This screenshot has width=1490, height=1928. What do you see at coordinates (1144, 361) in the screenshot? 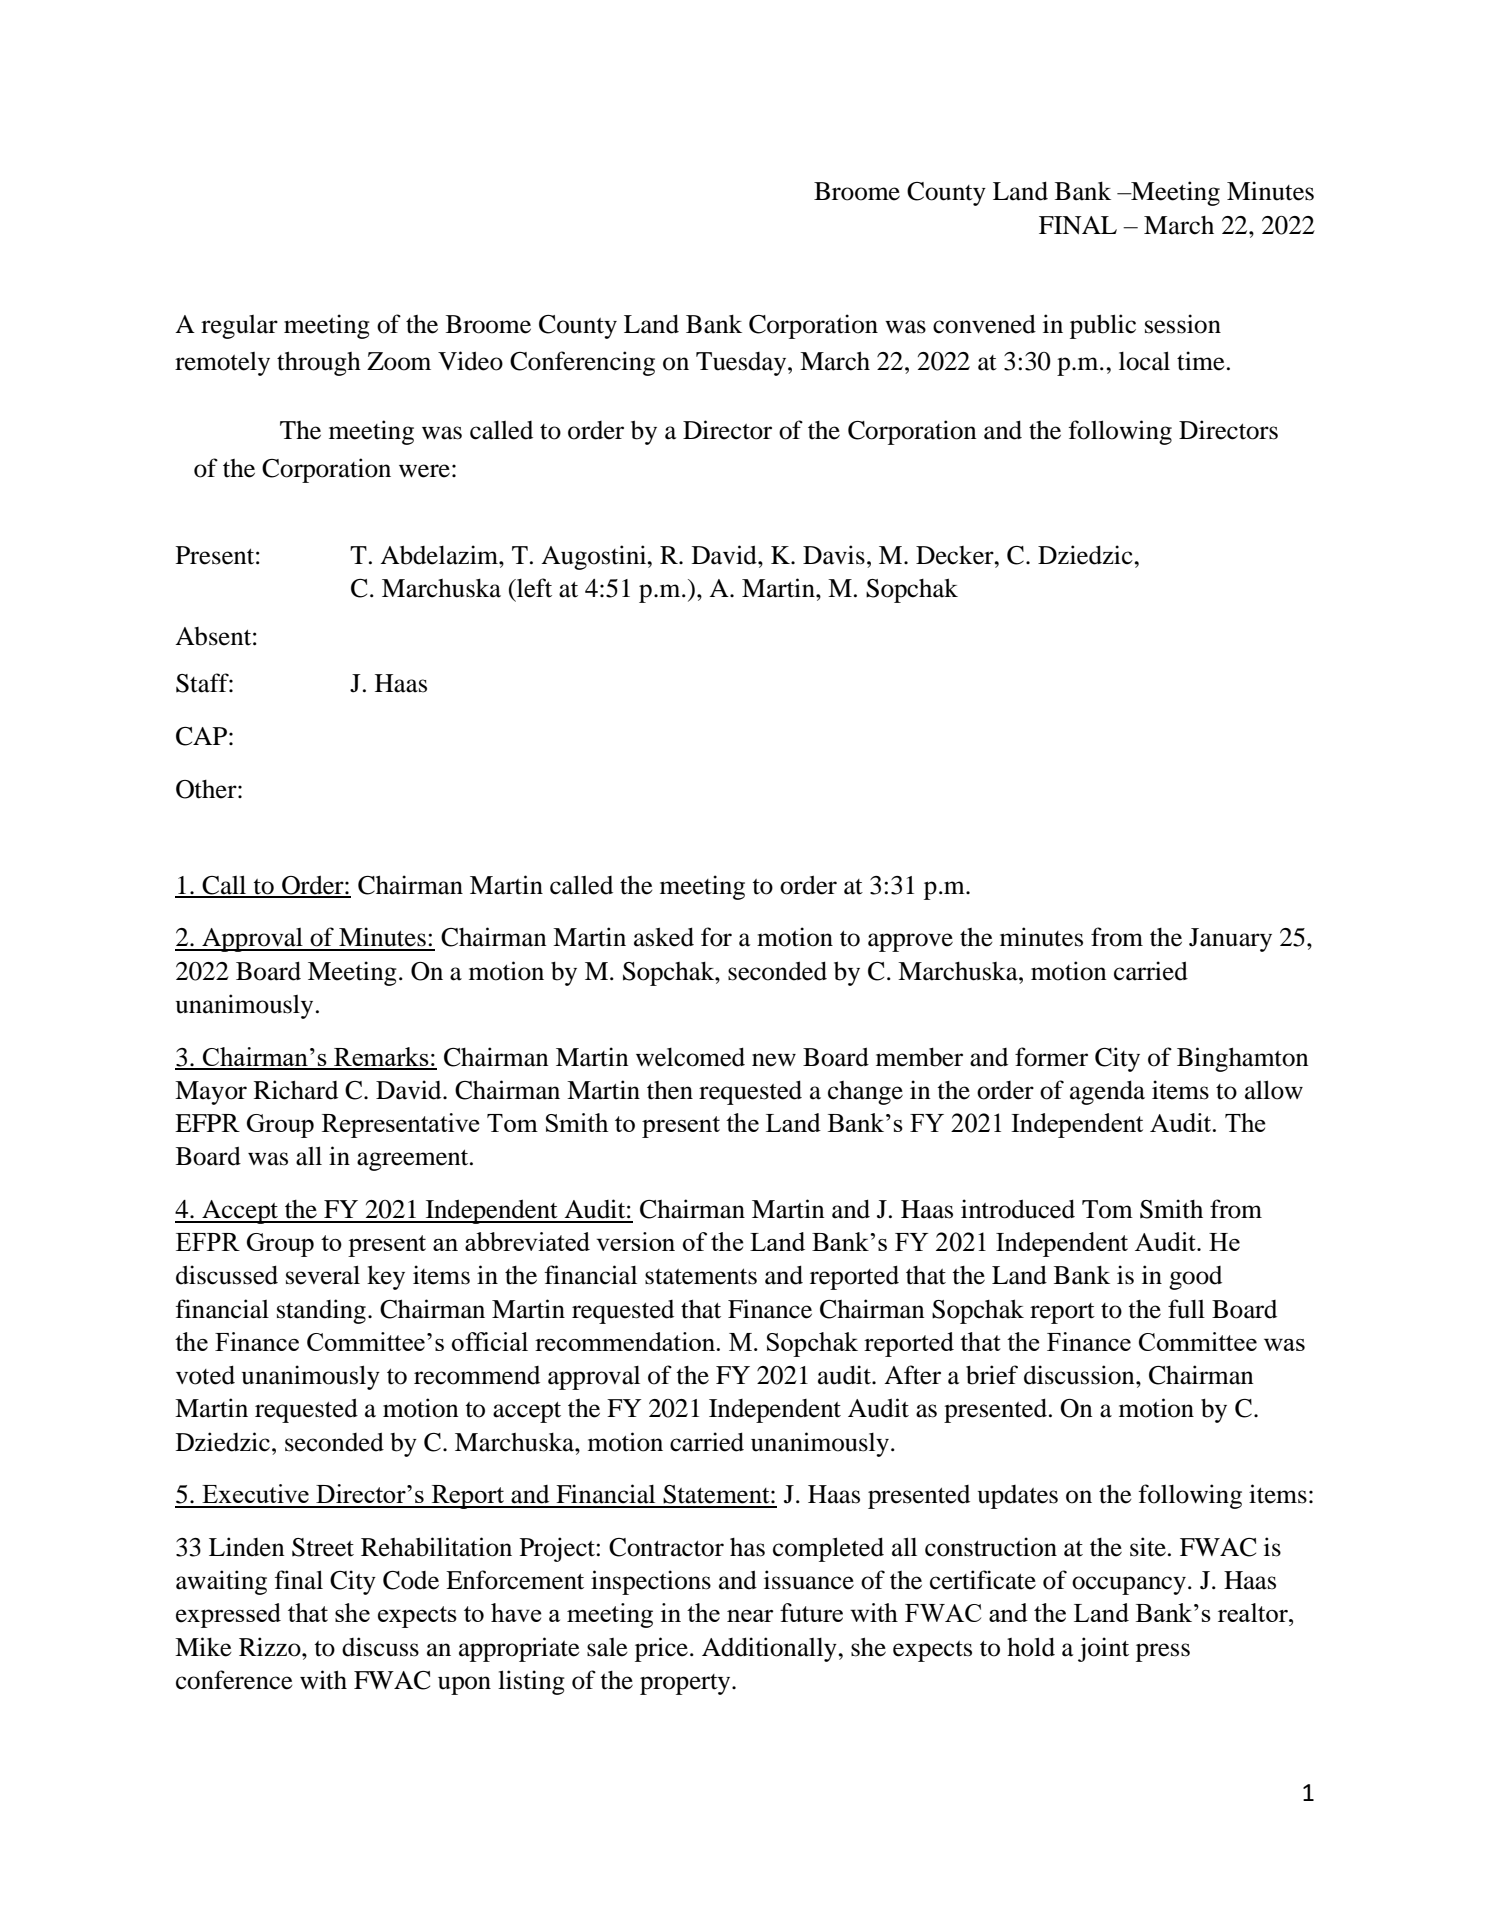
I see `local` at bounding box center [1144, 361].
